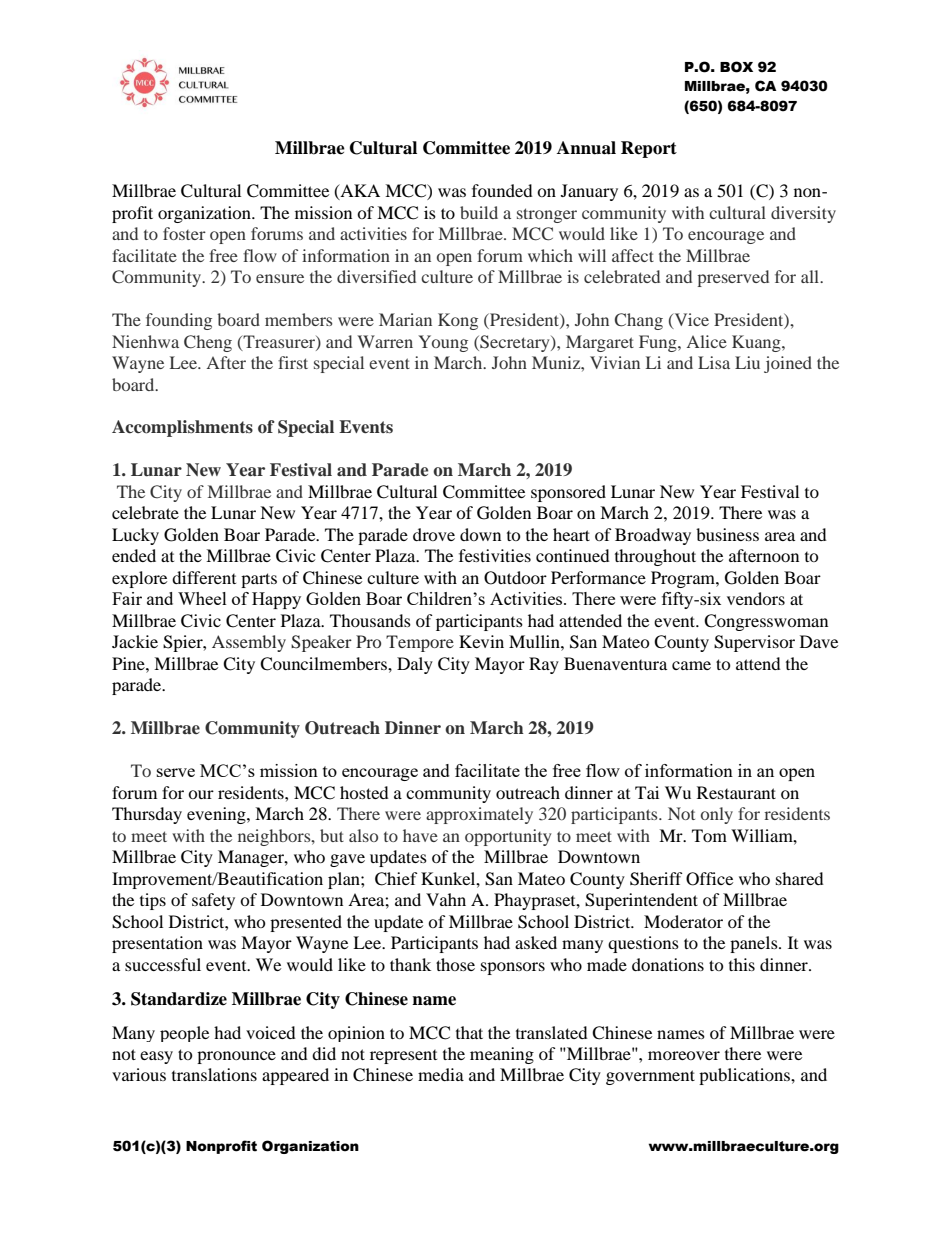 The width and height of the screenshot is (952, 1233). What do you see at coordinates (502, 190) in the screenshot?
I see `founded` at bounding box center [502, 190].
